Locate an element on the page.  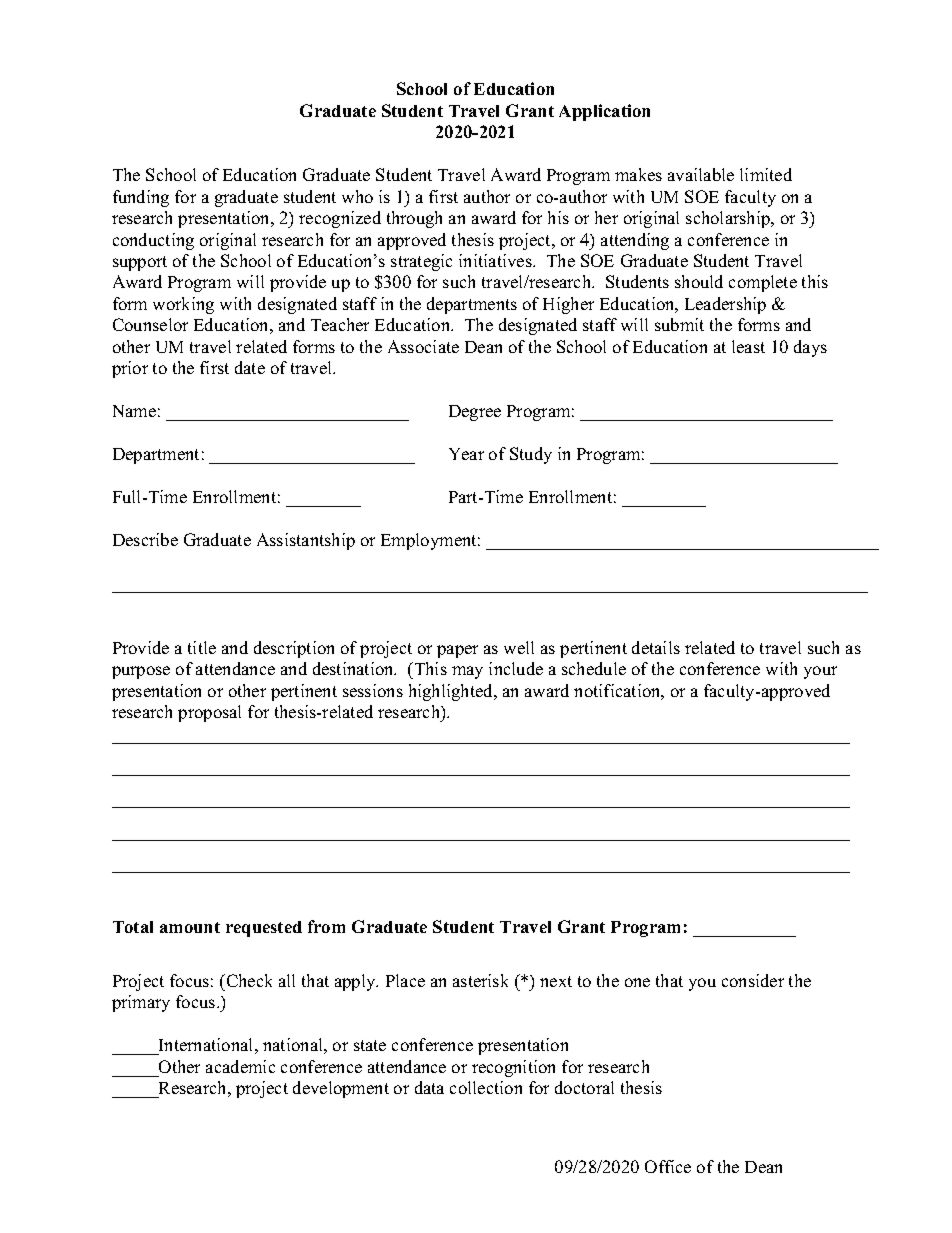
funding is located at coordinates (141, 198).
